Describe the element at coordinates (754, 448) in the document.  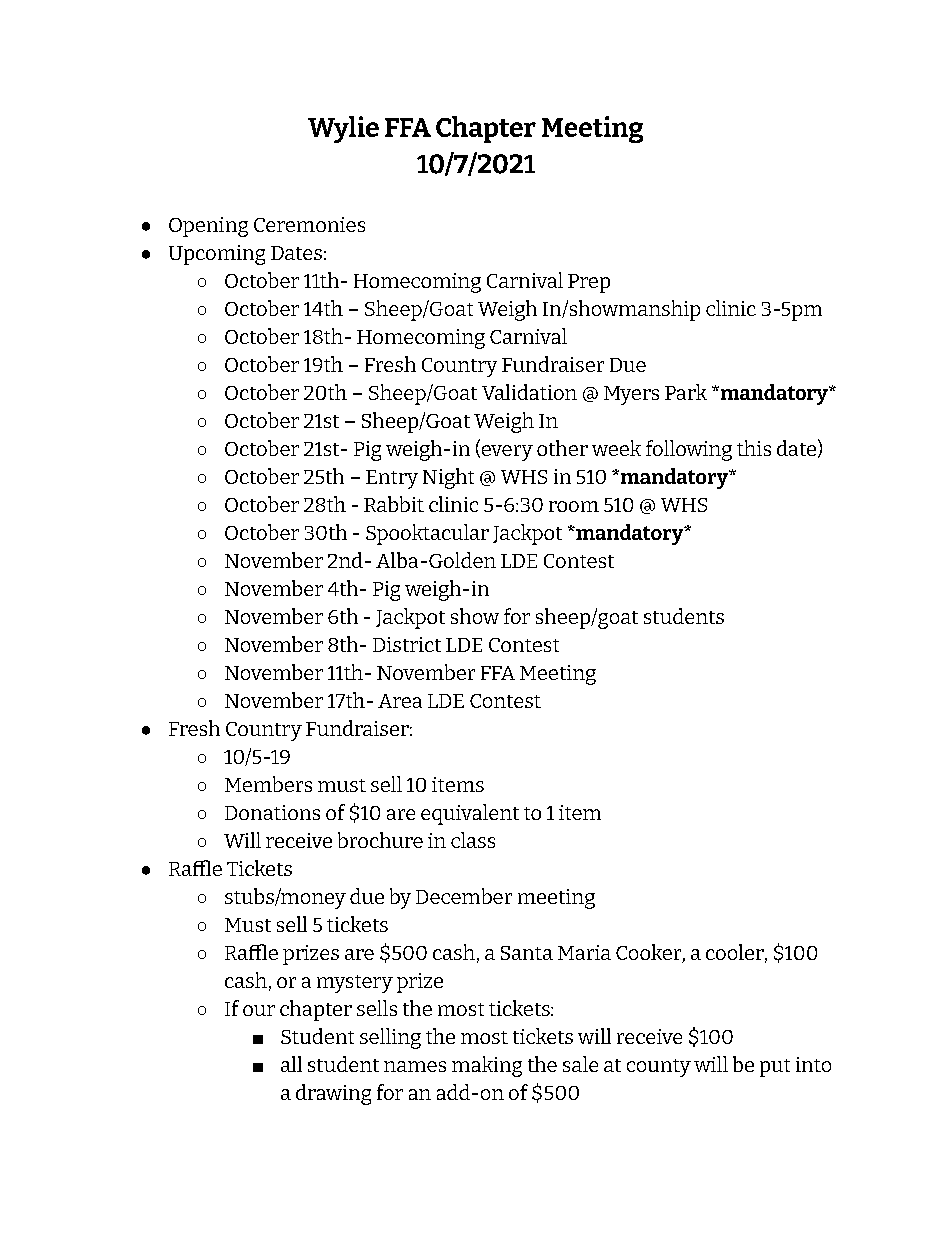
I see `this` at that location.
